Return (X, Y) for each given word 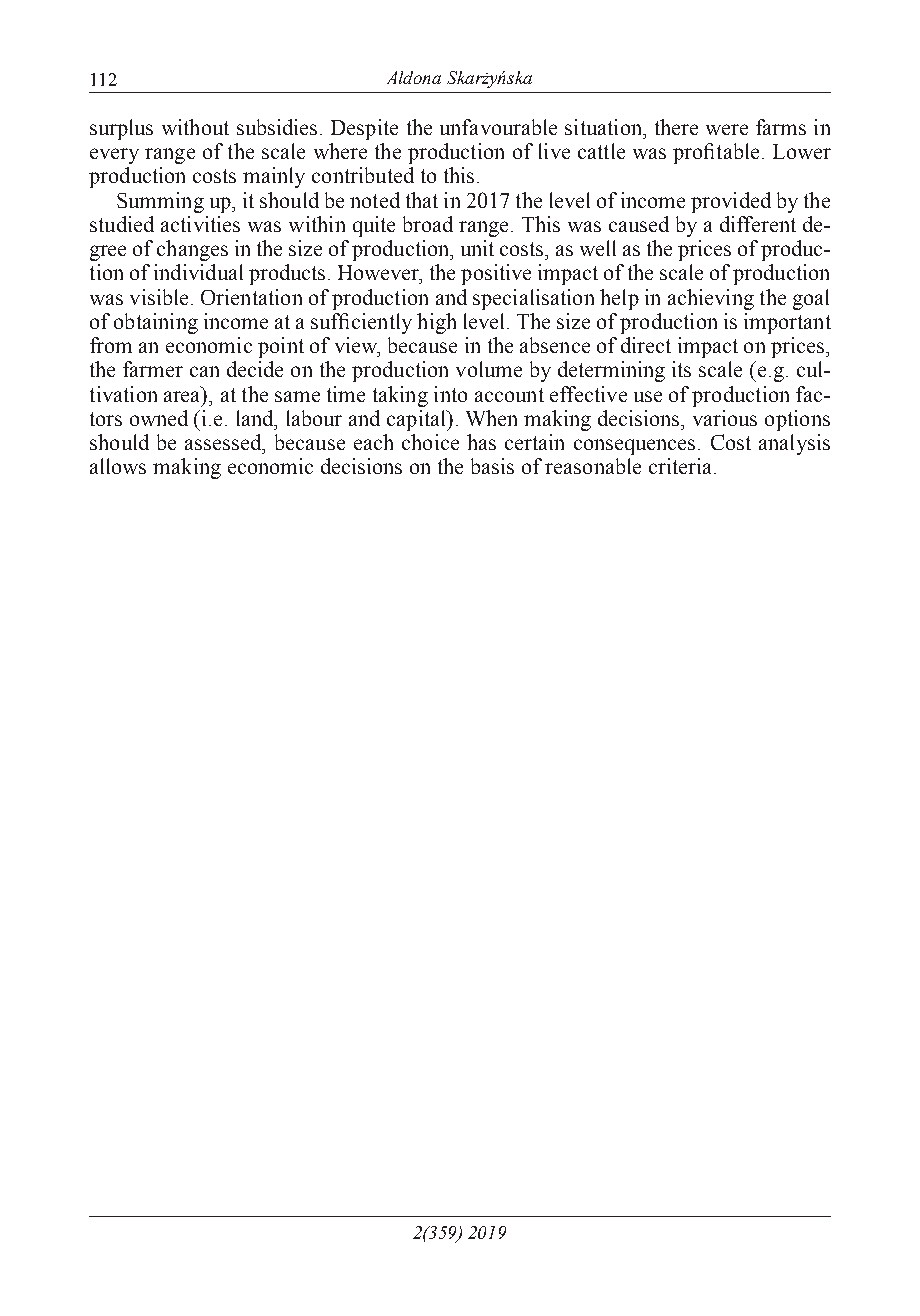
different (758, 224)
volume (489, 369)
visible (159, 297)
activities (200, 224)
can (204, 371)
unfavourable (498, 127)
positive (496, 274)
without (195, 127)
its (681, 369)
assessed (224, 442)
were (727, 129)
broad (428, 224)
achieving (711, 299)
